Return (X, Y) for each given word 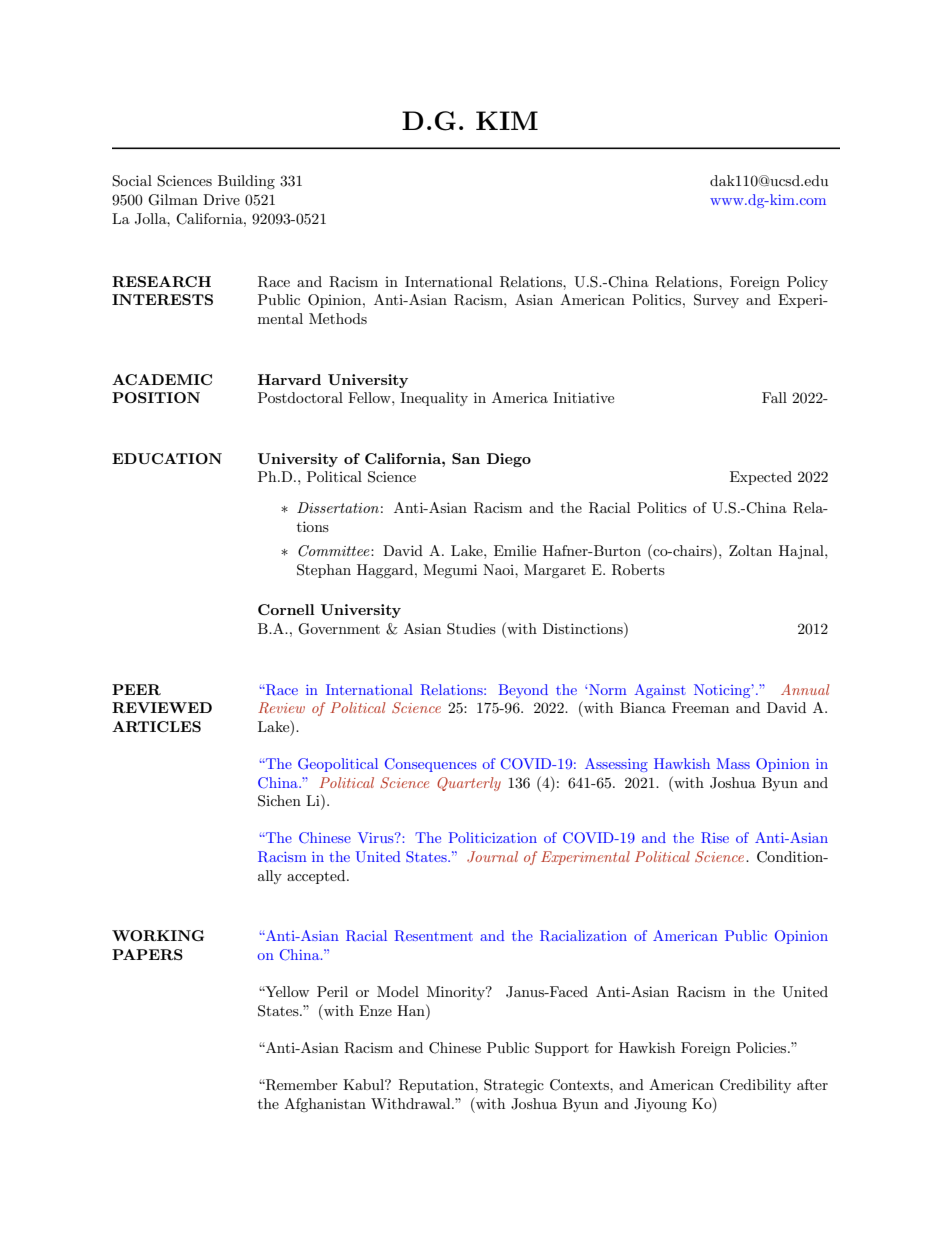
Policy (807, 283)
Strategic (514, 1086)
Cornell (286, 609)
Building (246, 182)
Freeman (700, 707)
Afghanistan (325, 1105)
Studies (471, 629)
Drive (221, 199)
